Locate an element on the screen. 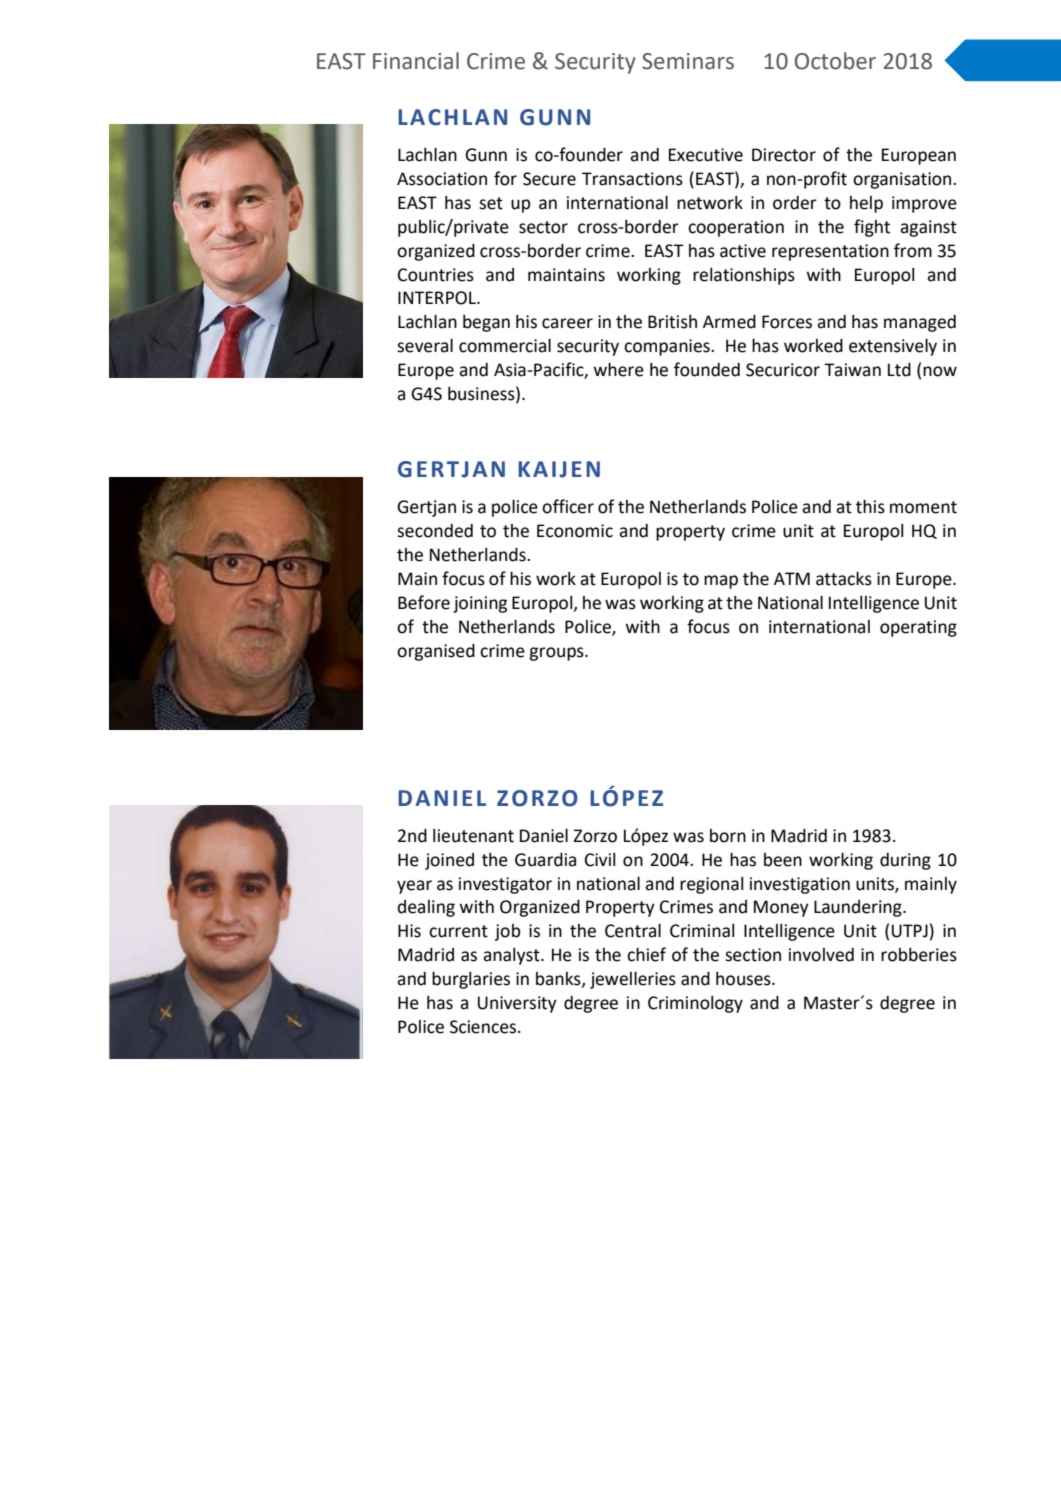 The image size is (1061, 1500). Financial is located at coordinates (416, 61).
